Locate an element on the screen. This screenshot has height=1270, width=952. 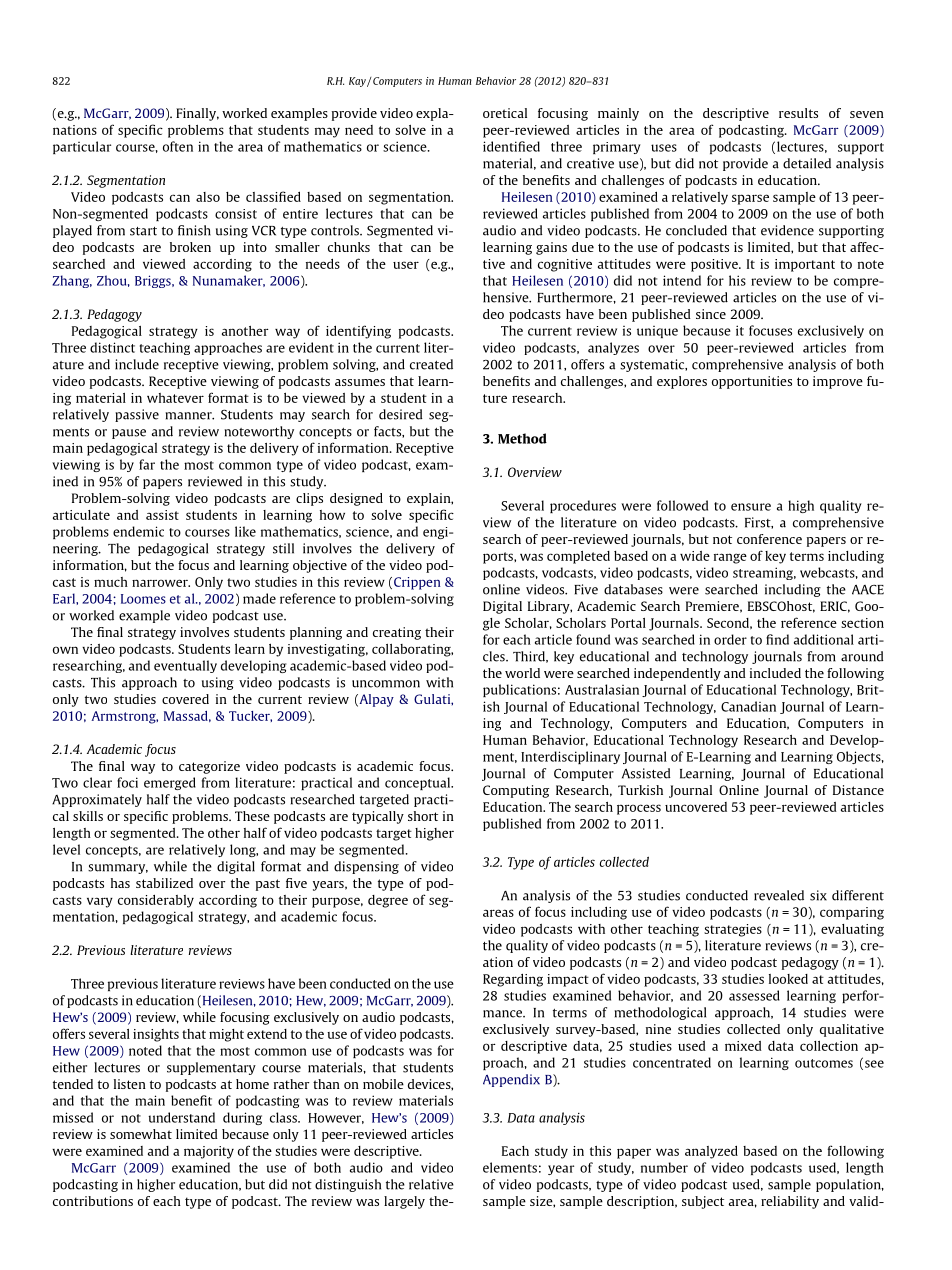
often is located at coordinates (178, 146).
